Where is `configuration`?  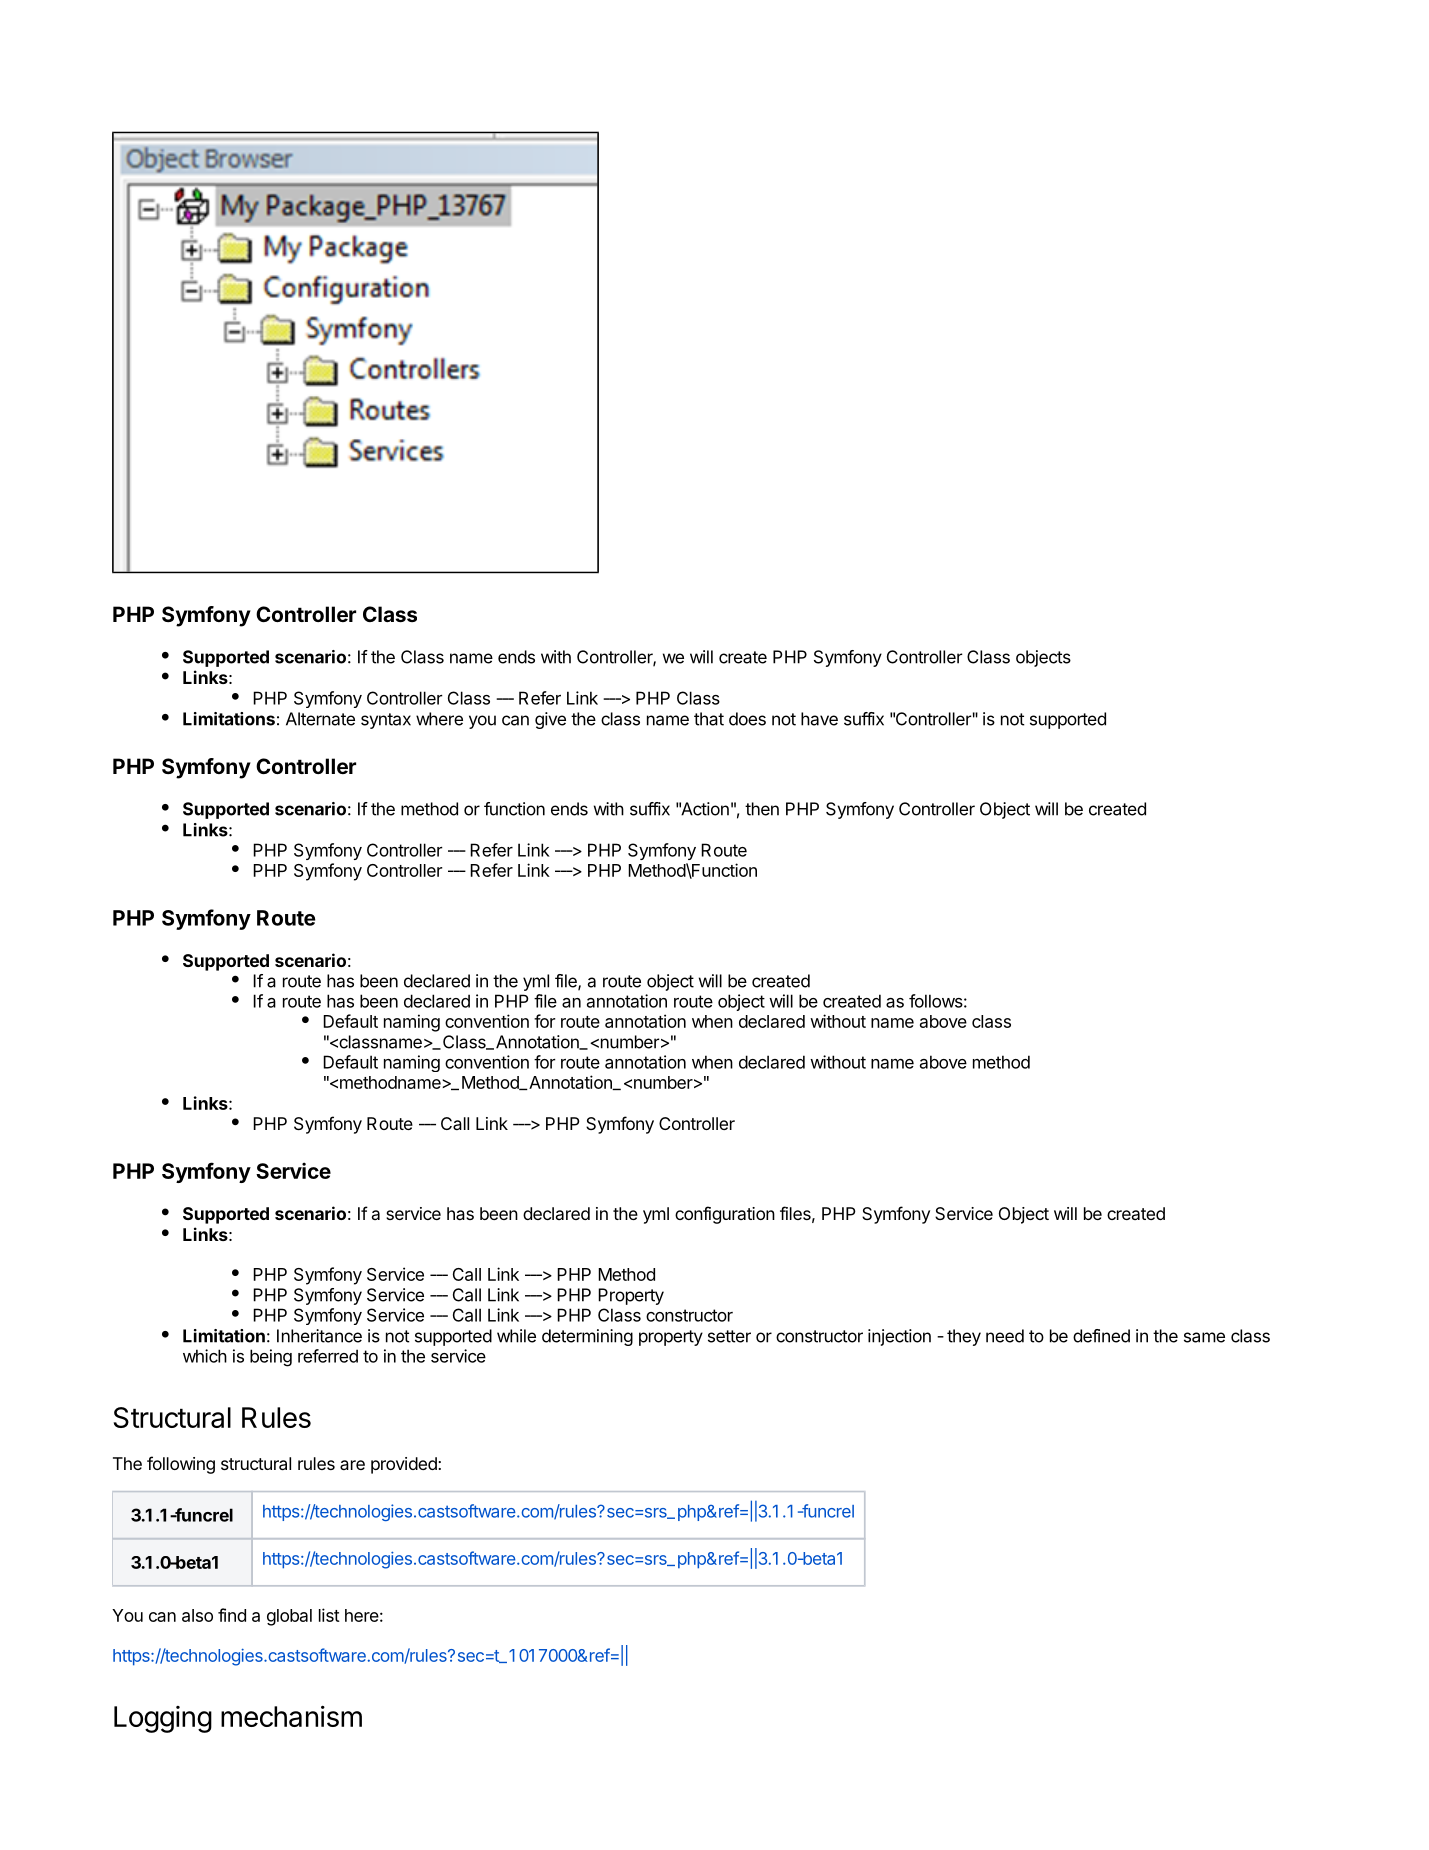
configuration is located at coordinates (725, 1215).
